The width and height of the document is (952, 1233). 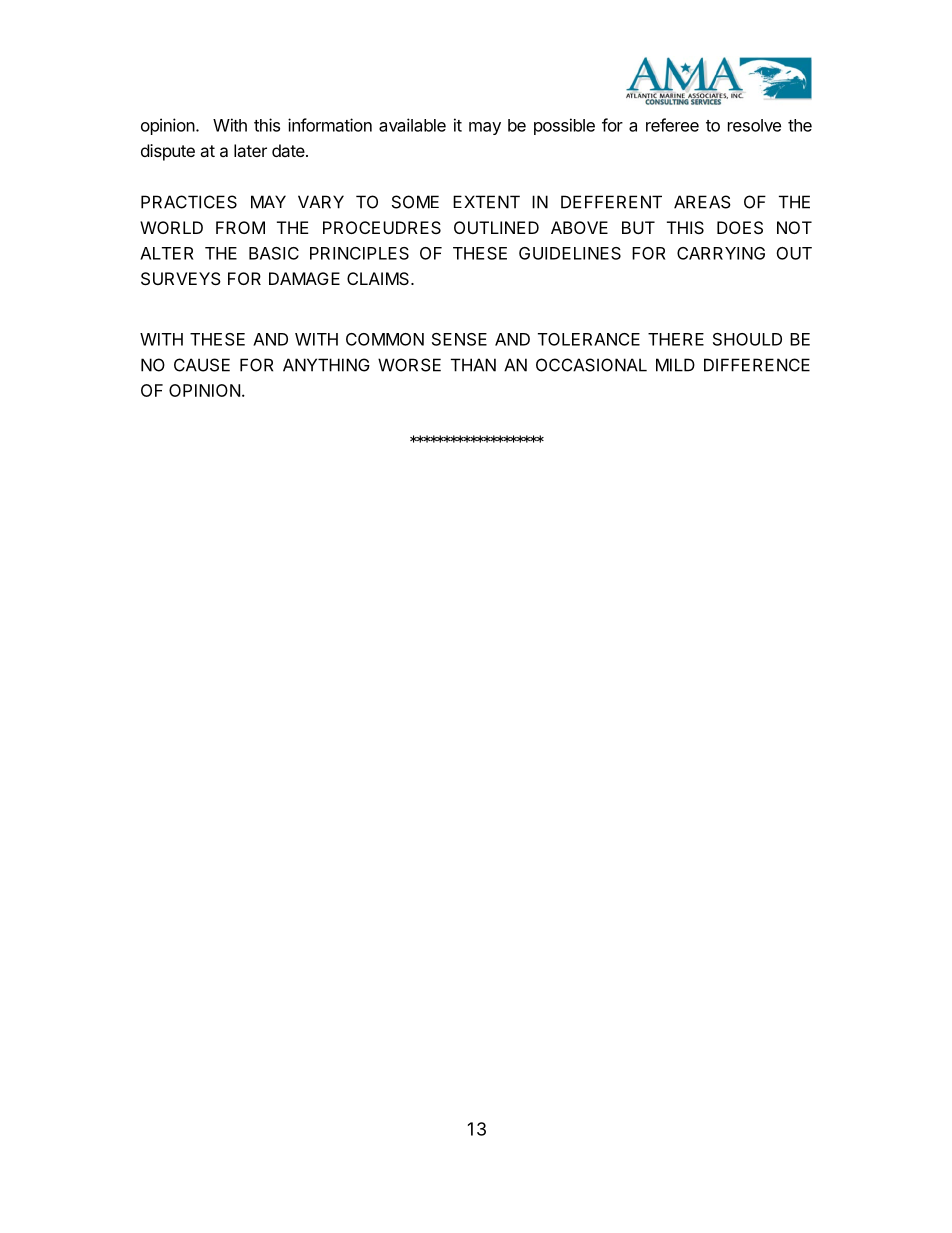 I want to click on THAN, so click(x=473, y=365).
